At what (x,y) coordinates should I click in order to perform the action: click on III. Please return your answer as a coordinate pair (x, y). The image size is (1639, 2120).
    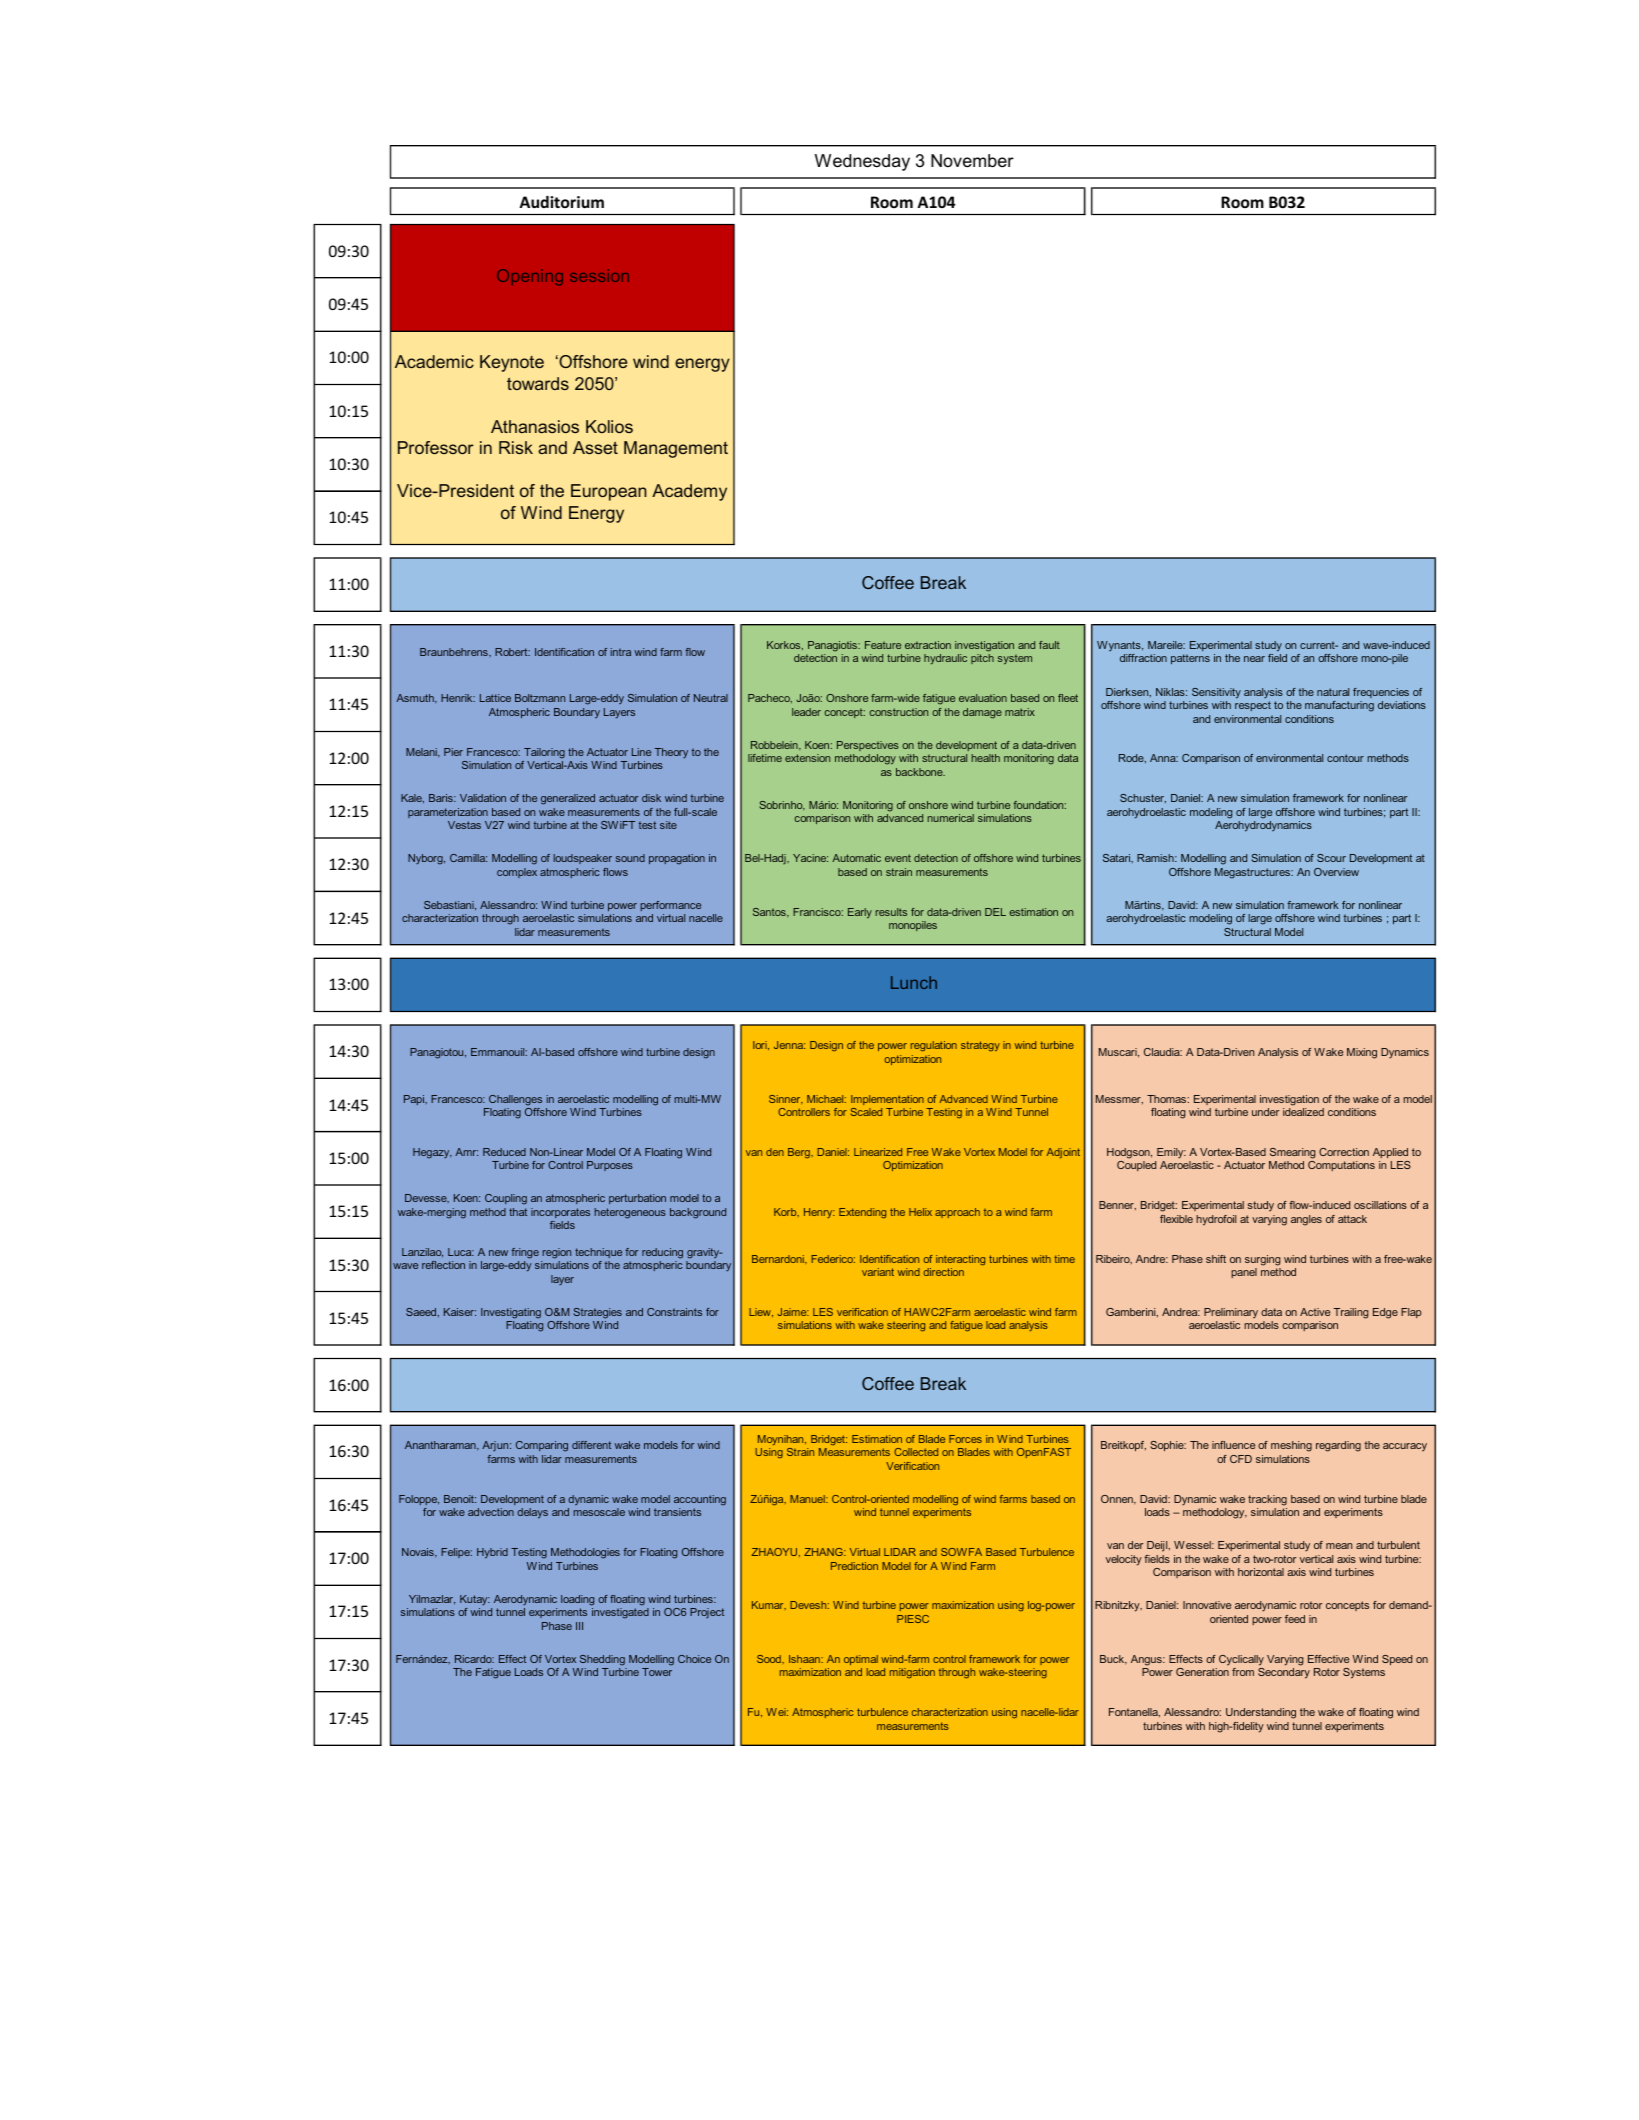
    Looking at the image, I should click on (579, 1626).
